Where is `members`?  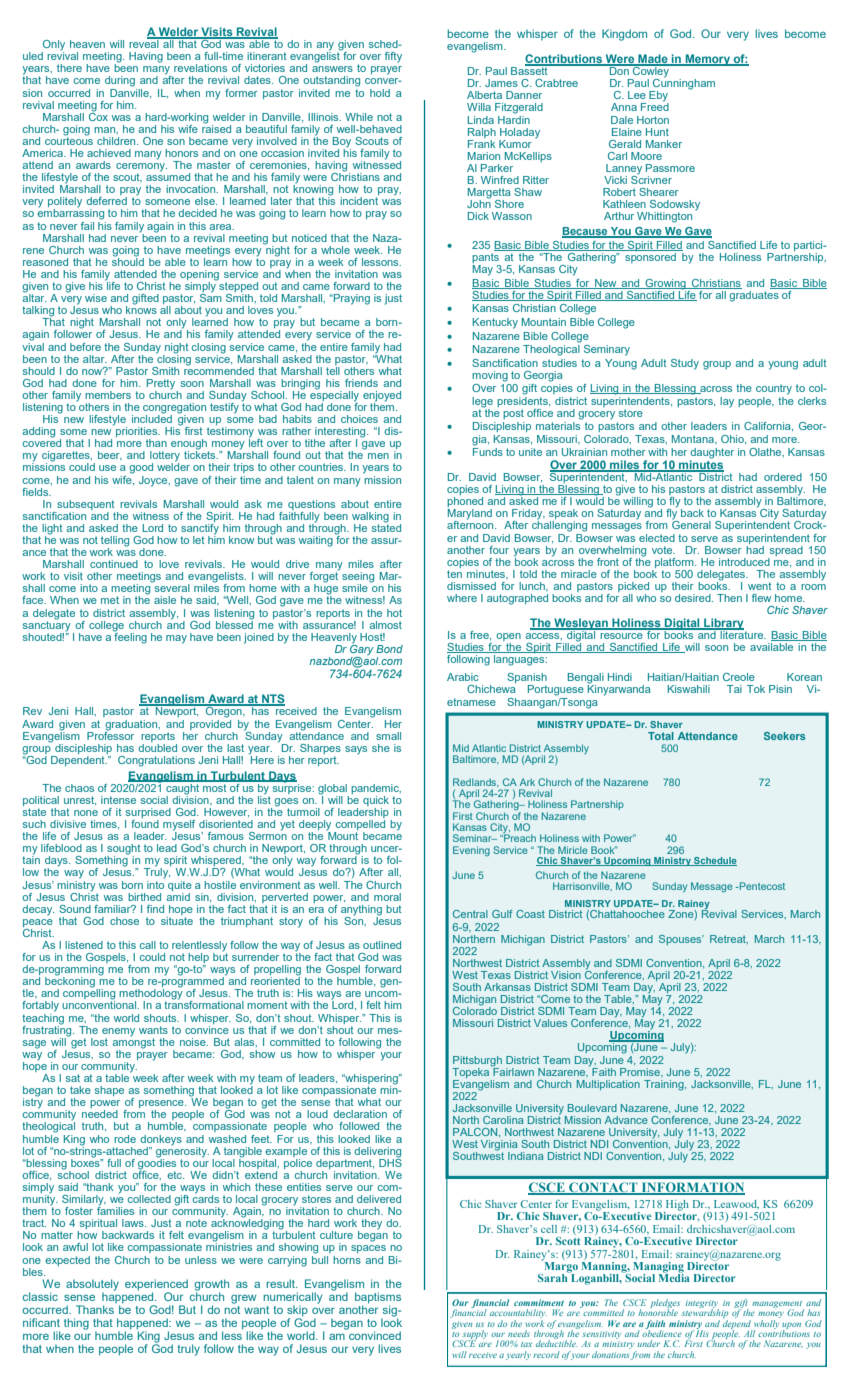
members is located at coordinates (108, 395).
